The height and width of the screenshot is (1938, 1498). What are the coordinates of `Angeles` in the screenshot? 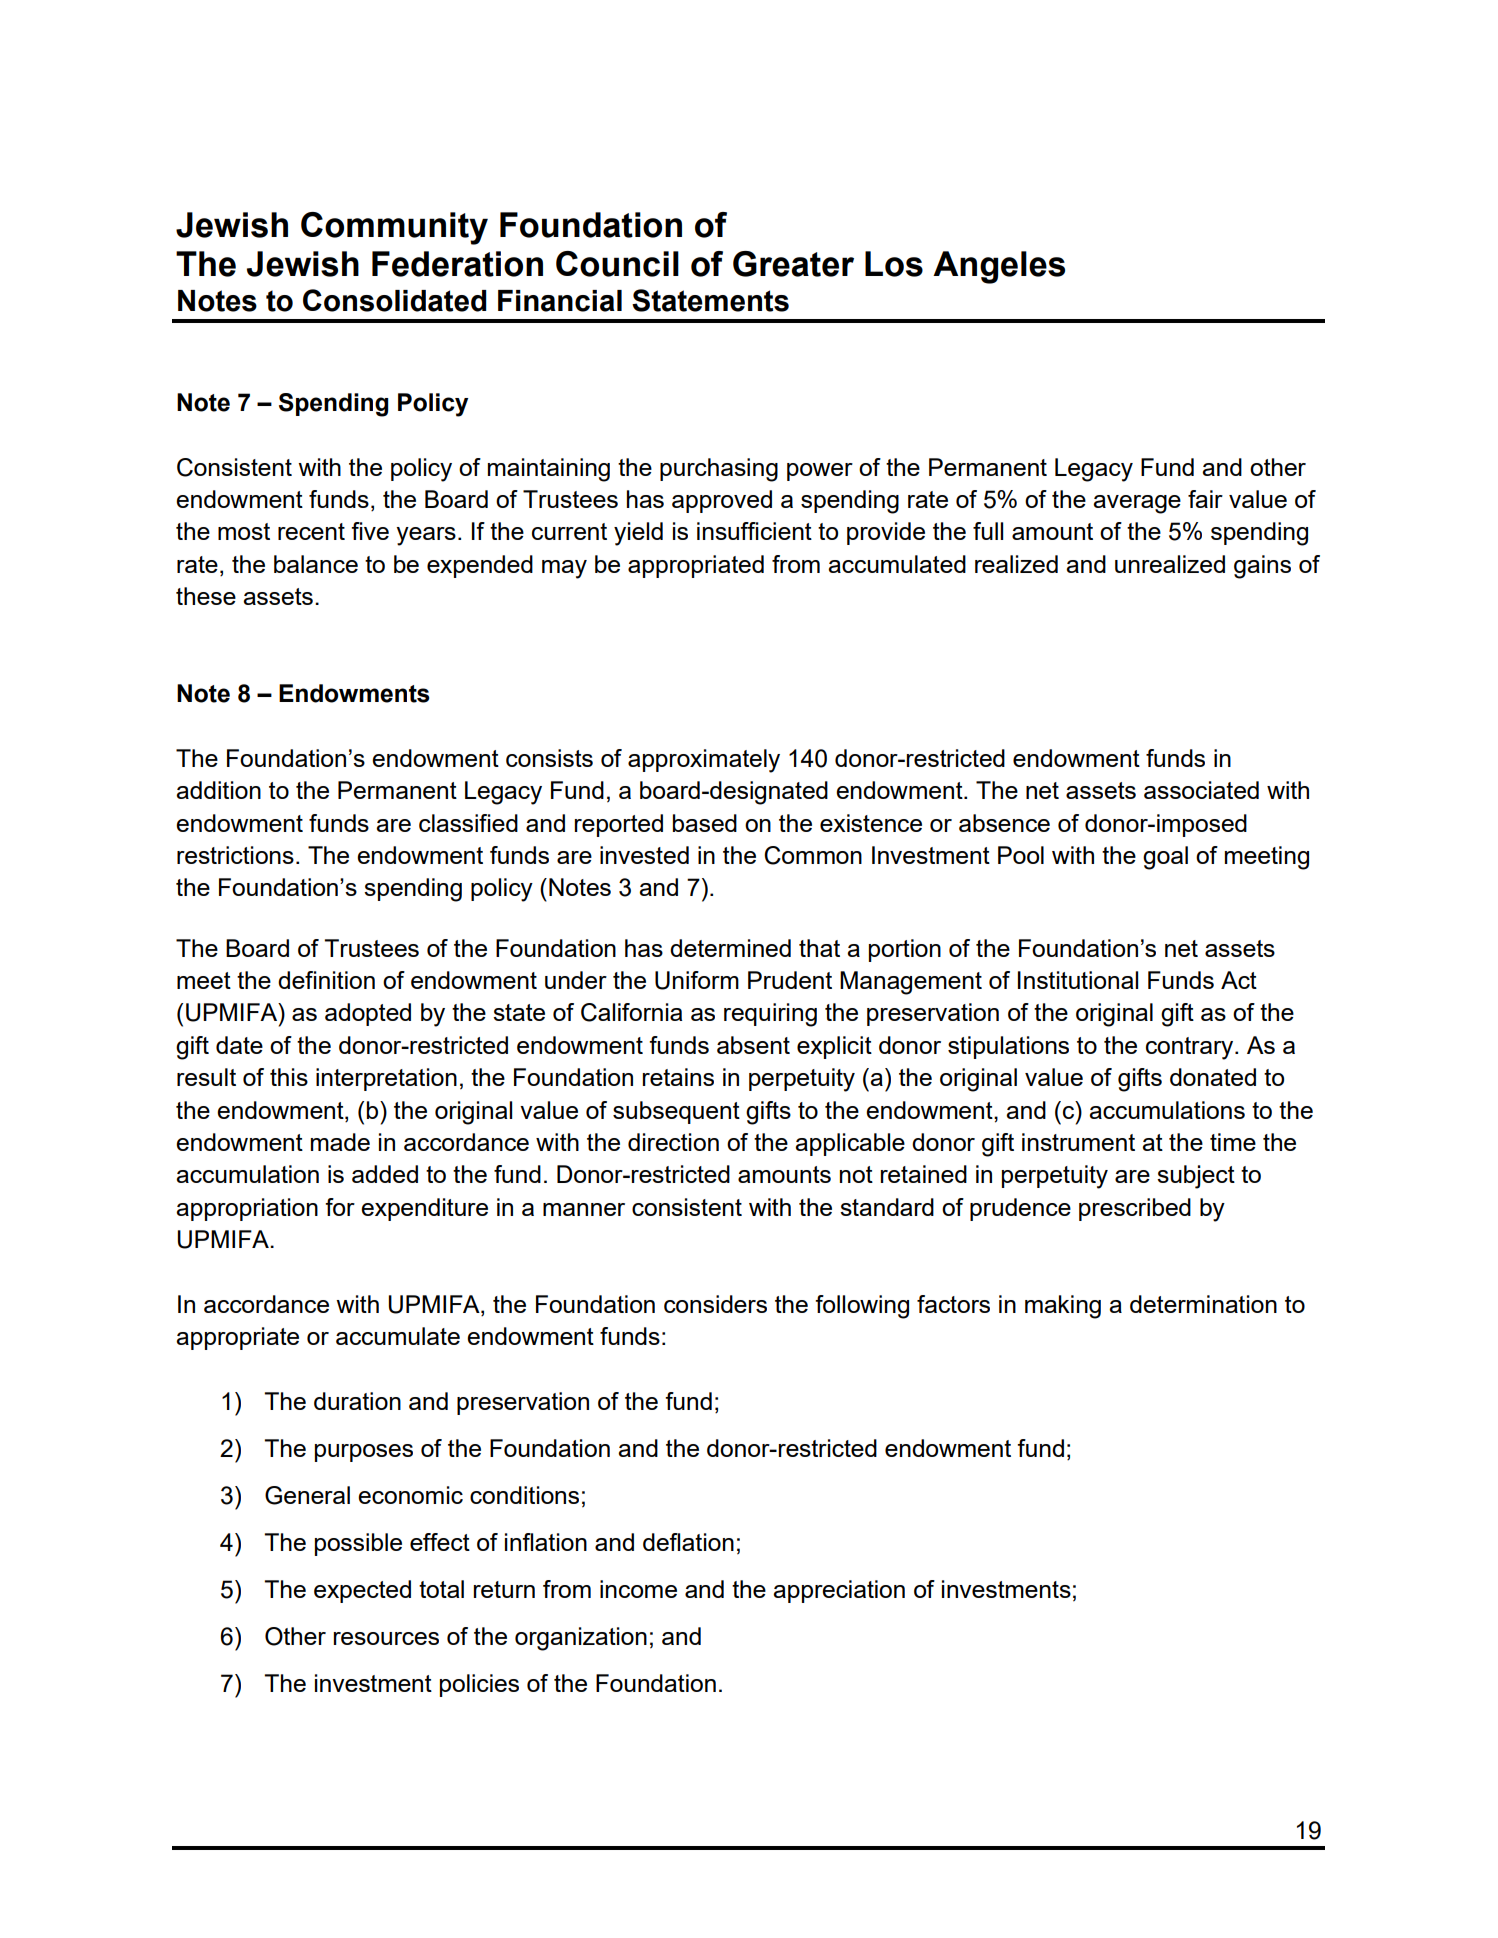 It's located at (999, 267).
